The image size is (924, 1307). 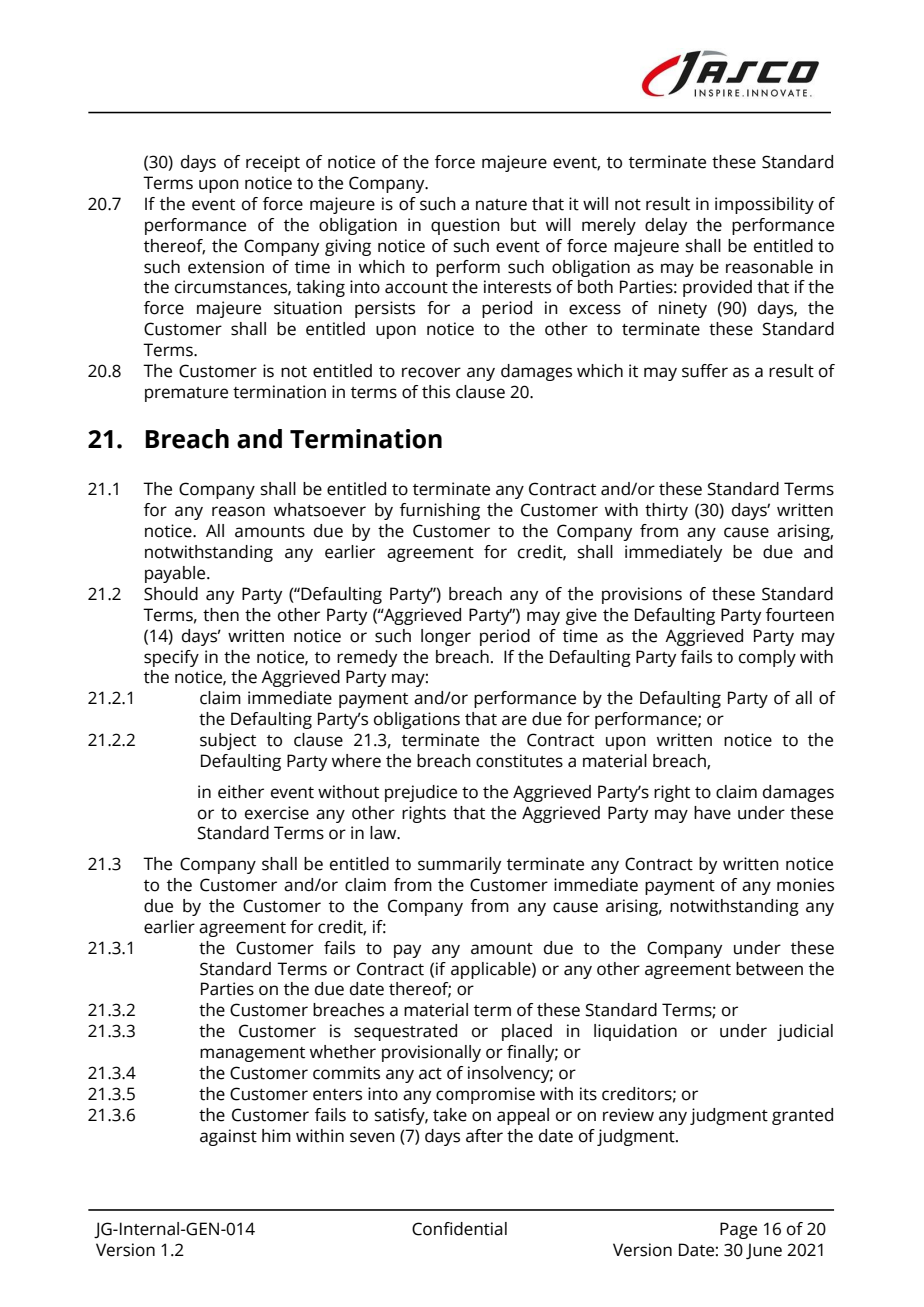 What do you see at coordinates (440, 511) in the screenshot?
I see `furnishing` at bounding box center [440, 511].
